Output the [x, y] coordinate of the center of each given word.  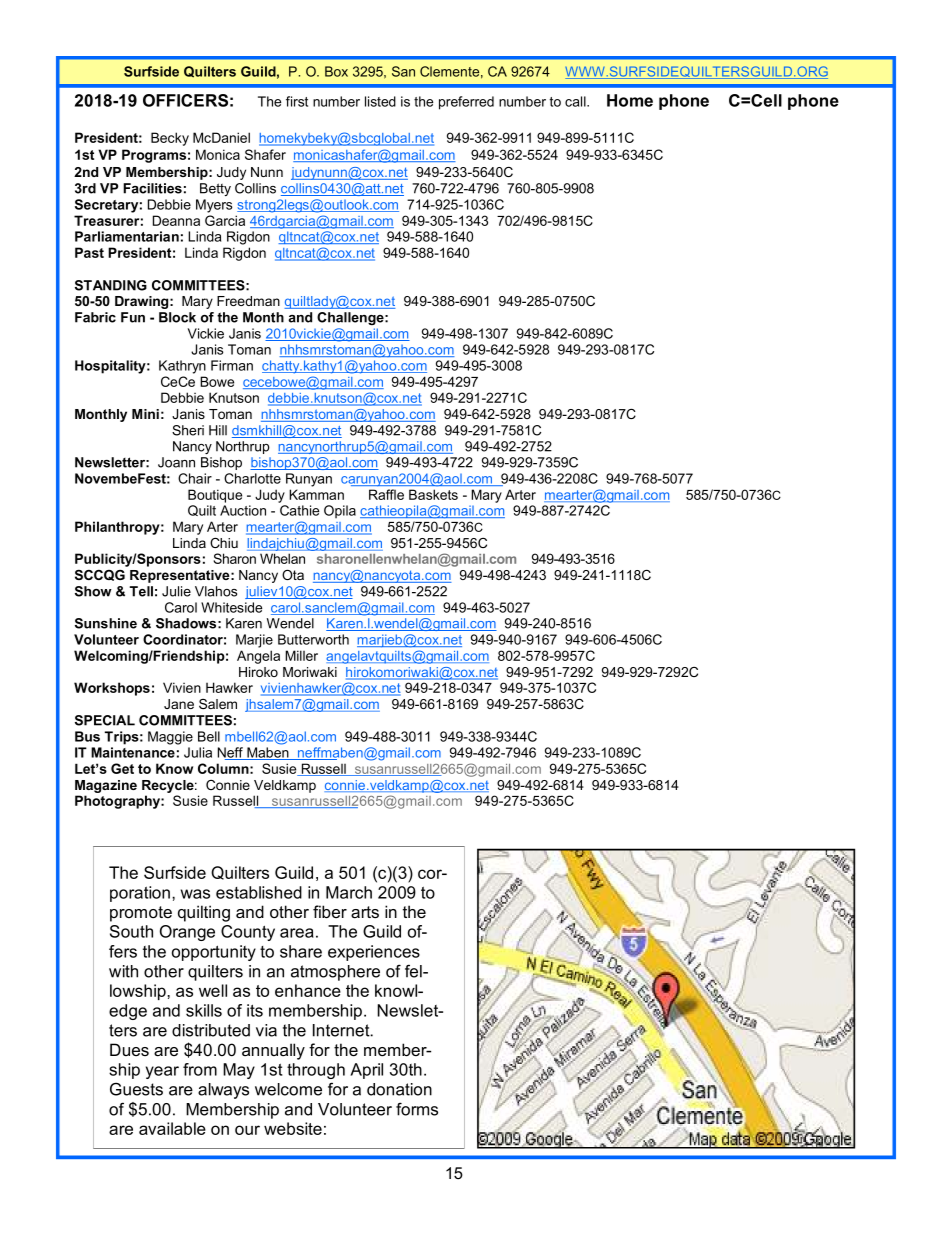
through [316, 1071]
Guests [136, 1089]
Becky [170, 139]
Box [336, 71]
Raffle [386, 494]
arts [365, 912]
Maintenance [133, 752]
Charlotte [252, 478]
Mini [145, 414]
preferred [466, 103]
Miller [301, 655]
